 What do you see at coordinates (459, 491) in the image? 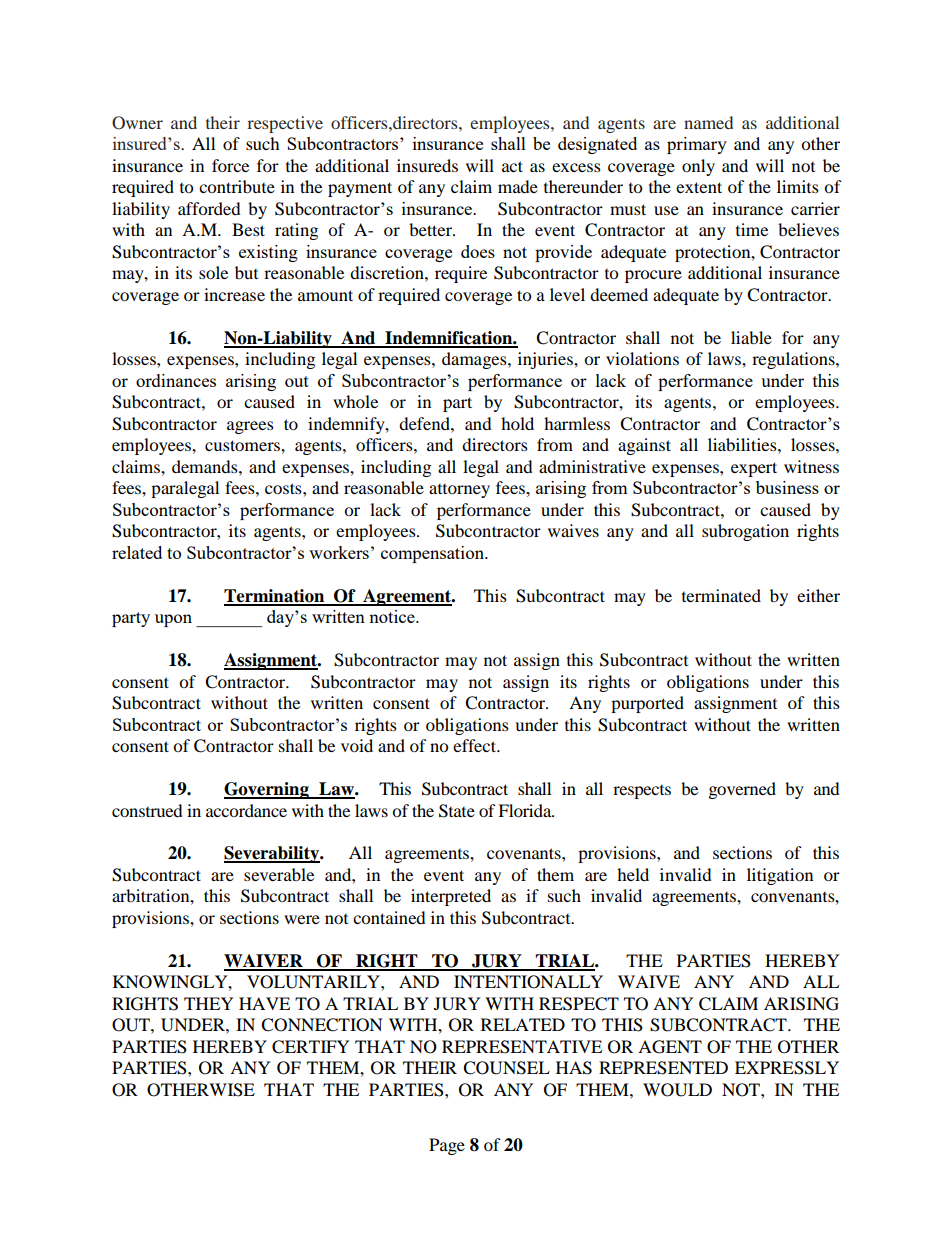
I see `attorney` at bounding box center [459, 491].
